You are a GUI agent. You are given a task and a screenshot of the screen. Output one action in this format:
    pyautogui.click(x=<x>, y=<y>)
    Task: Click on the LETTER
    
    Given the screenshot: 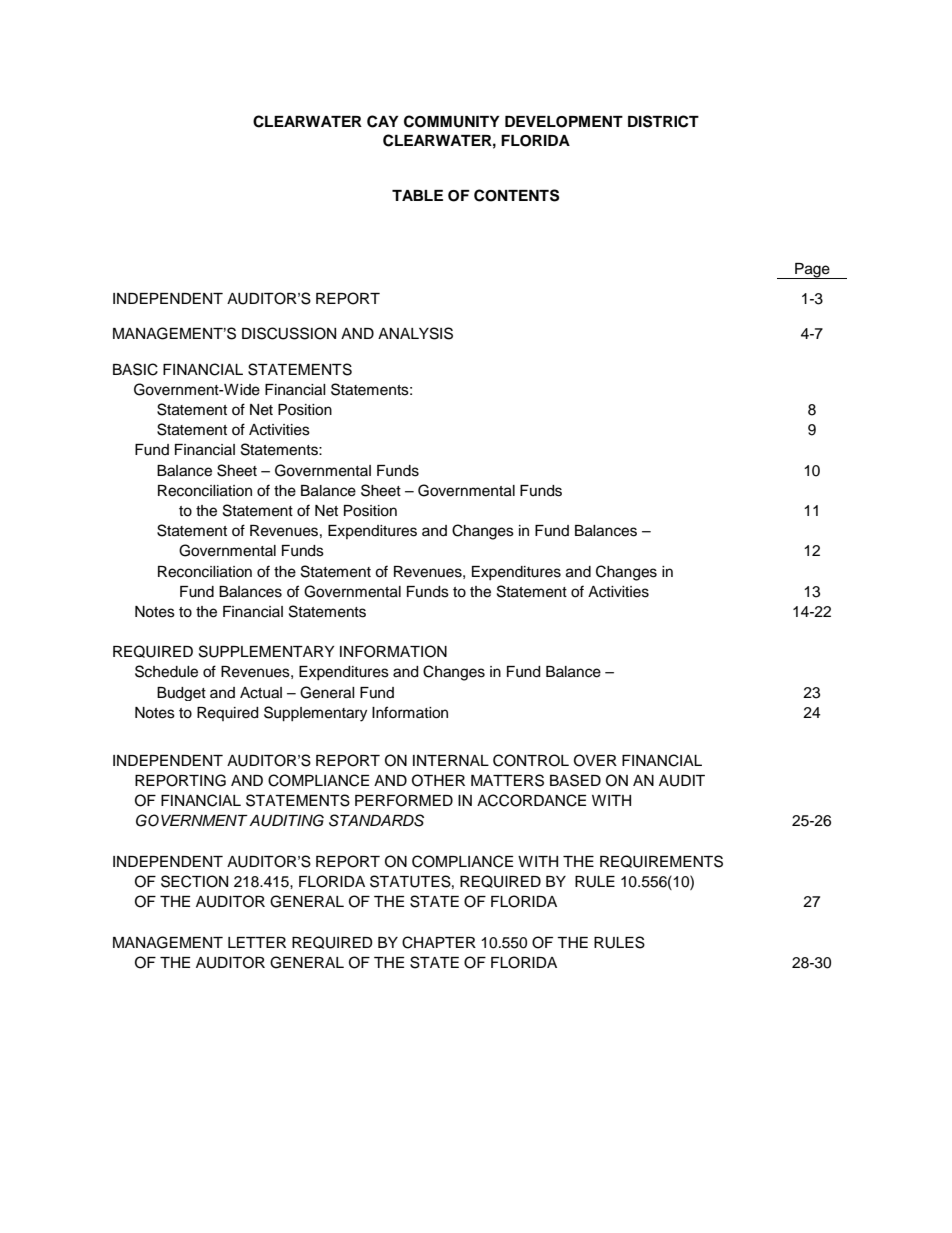 What is the action you would take?
    pyautogui.click(x=257, y=942)
